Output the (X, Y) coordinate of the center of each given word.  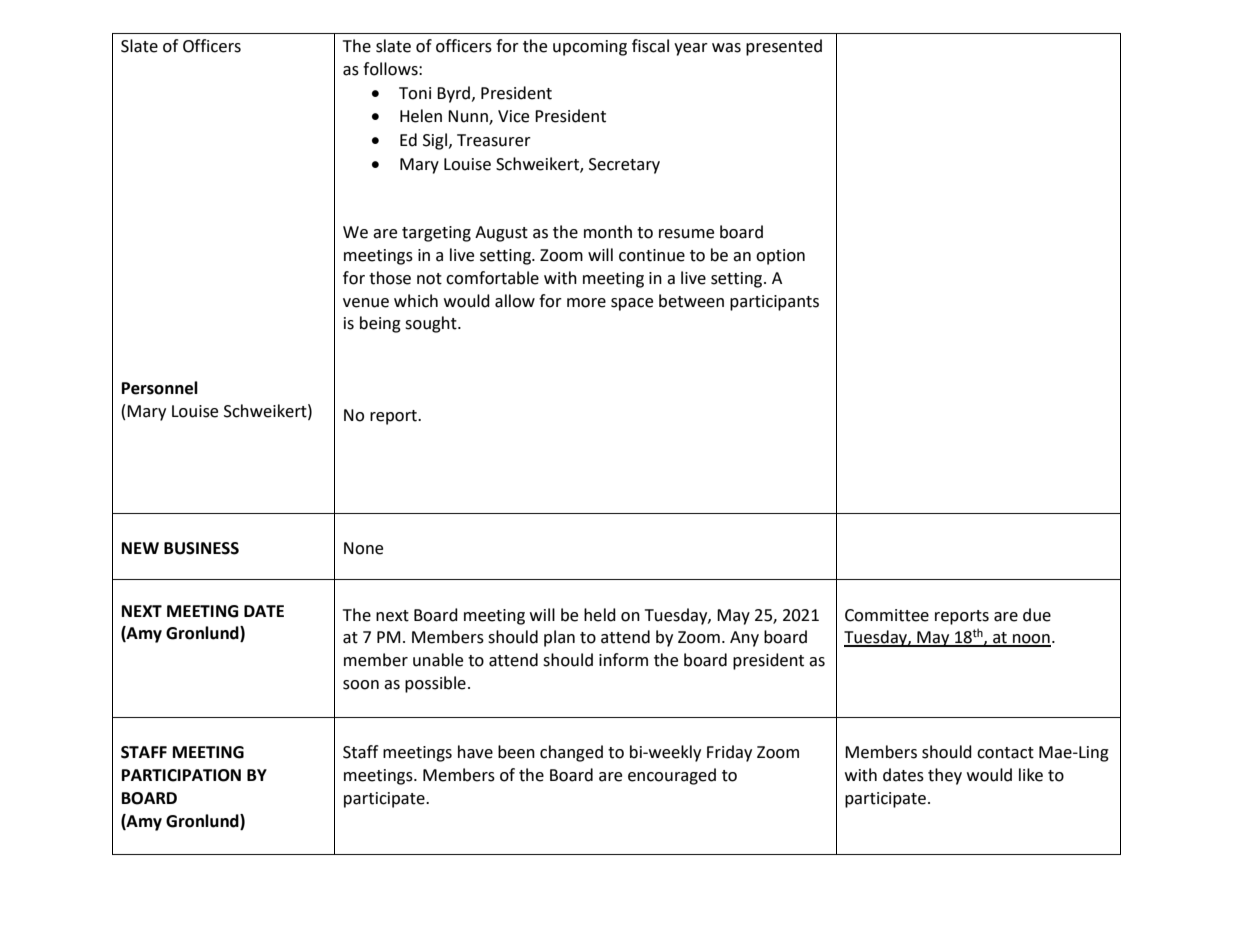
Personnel (160, 388)
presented (784, 47)
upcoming (590, 48)
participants (774, 303)
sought (432, 324)
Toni (415, 93)
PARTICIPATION (181, 775)
